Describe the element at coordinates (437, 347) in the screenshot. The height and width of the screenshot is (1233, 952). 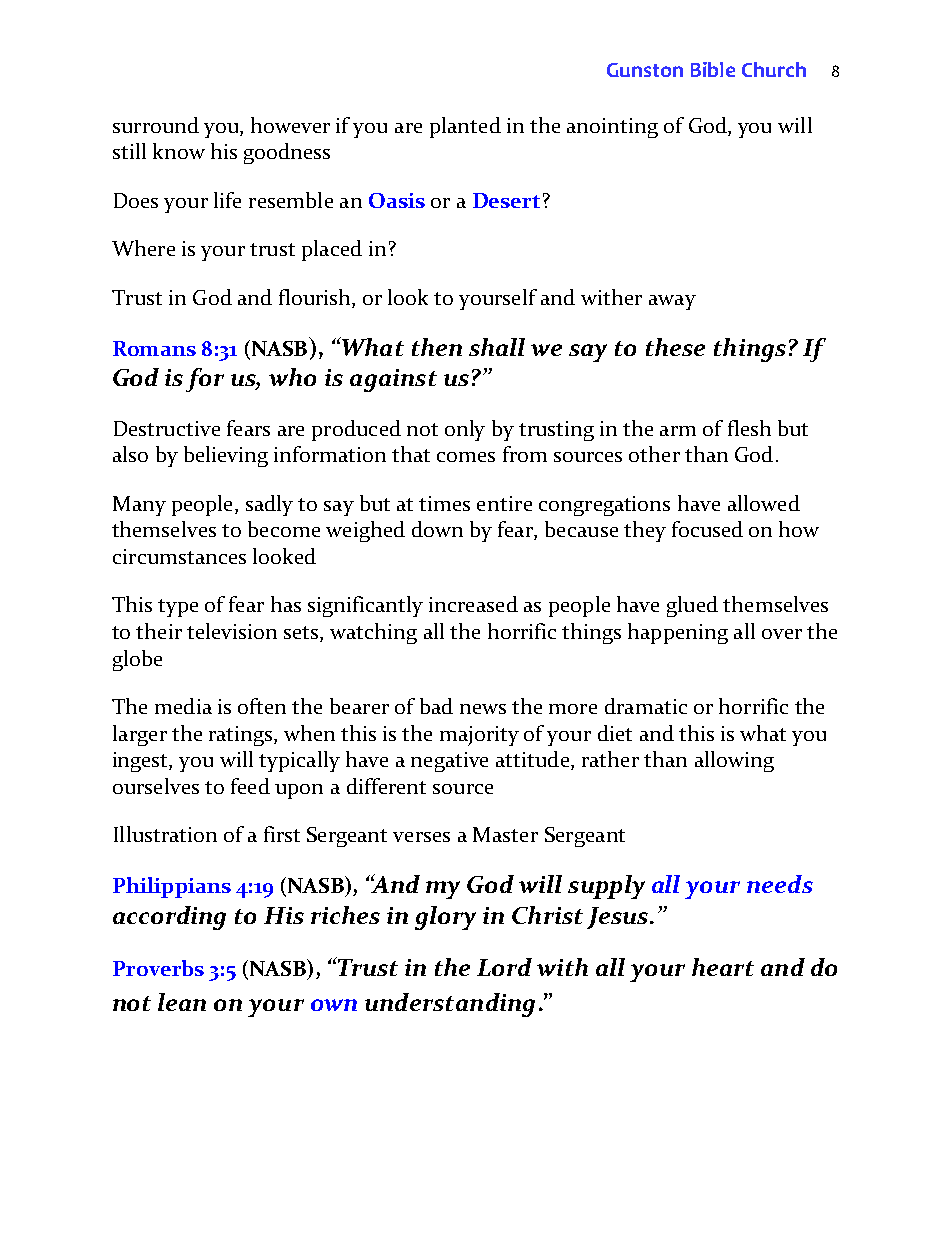
I see `then` at that location.
